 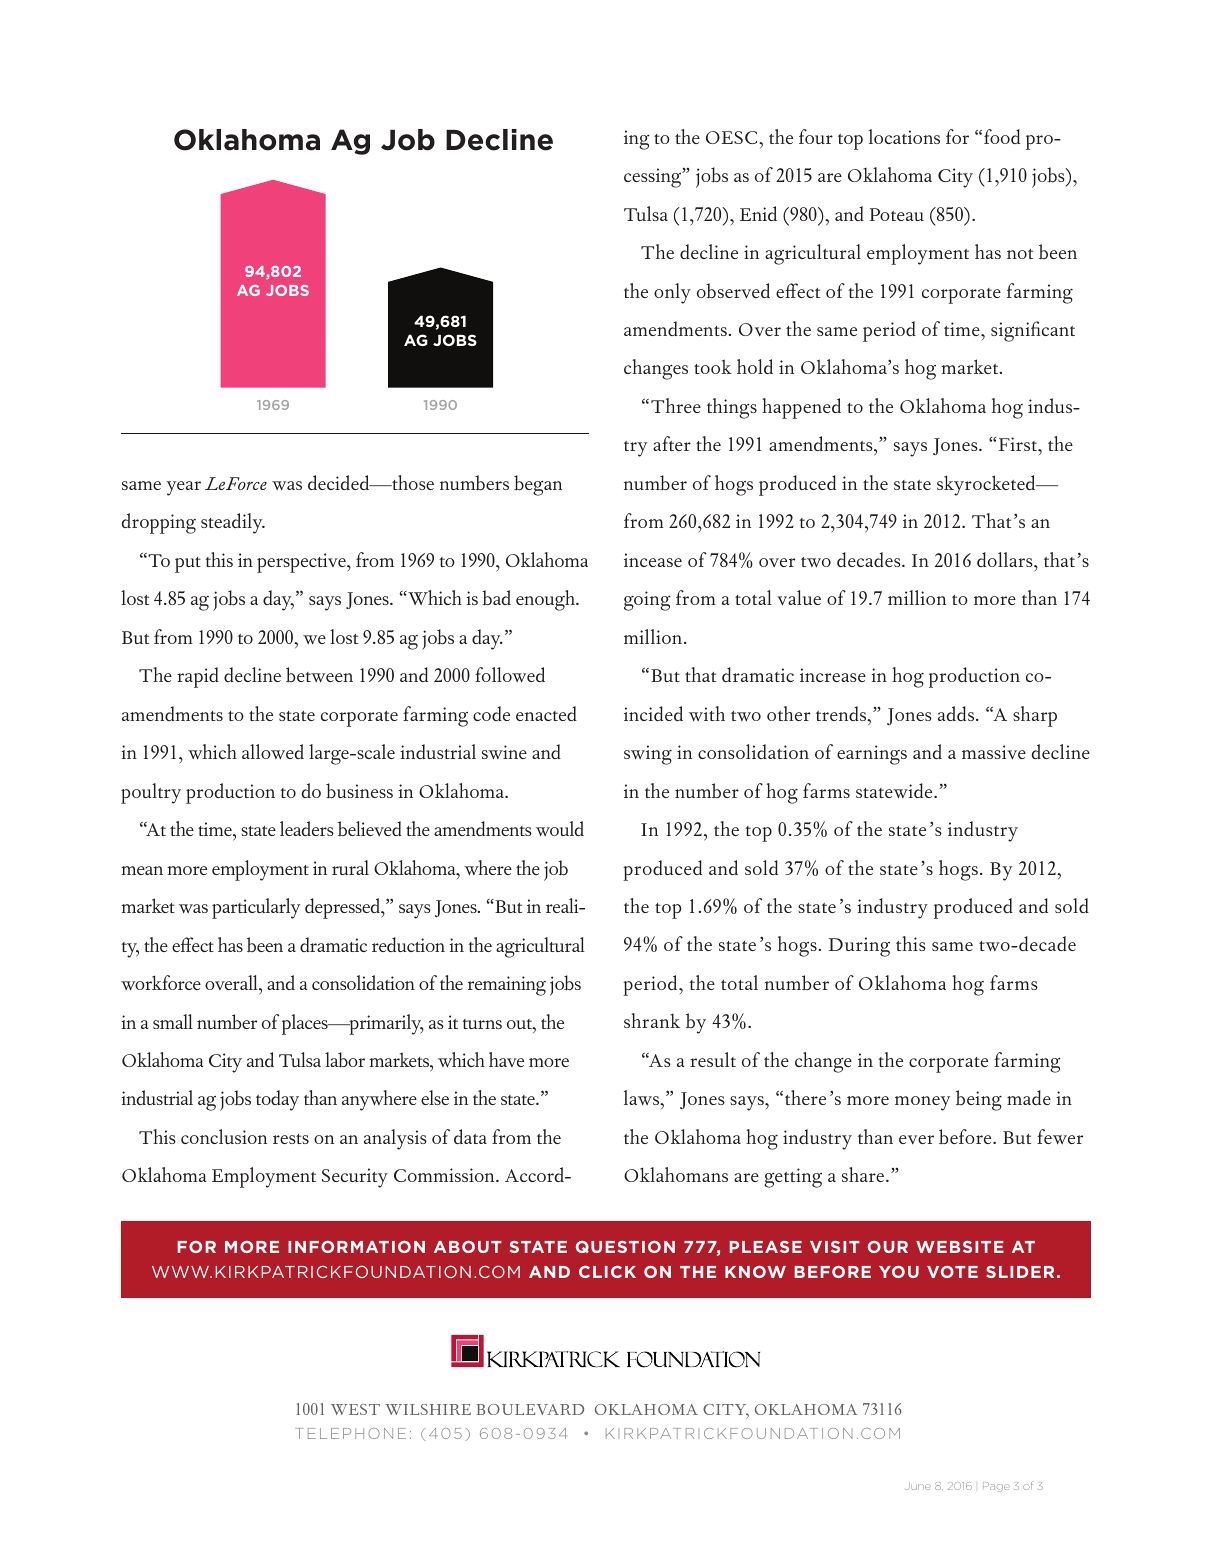 I want to click on TELEPHONE, so click(x=350, y=1433).
